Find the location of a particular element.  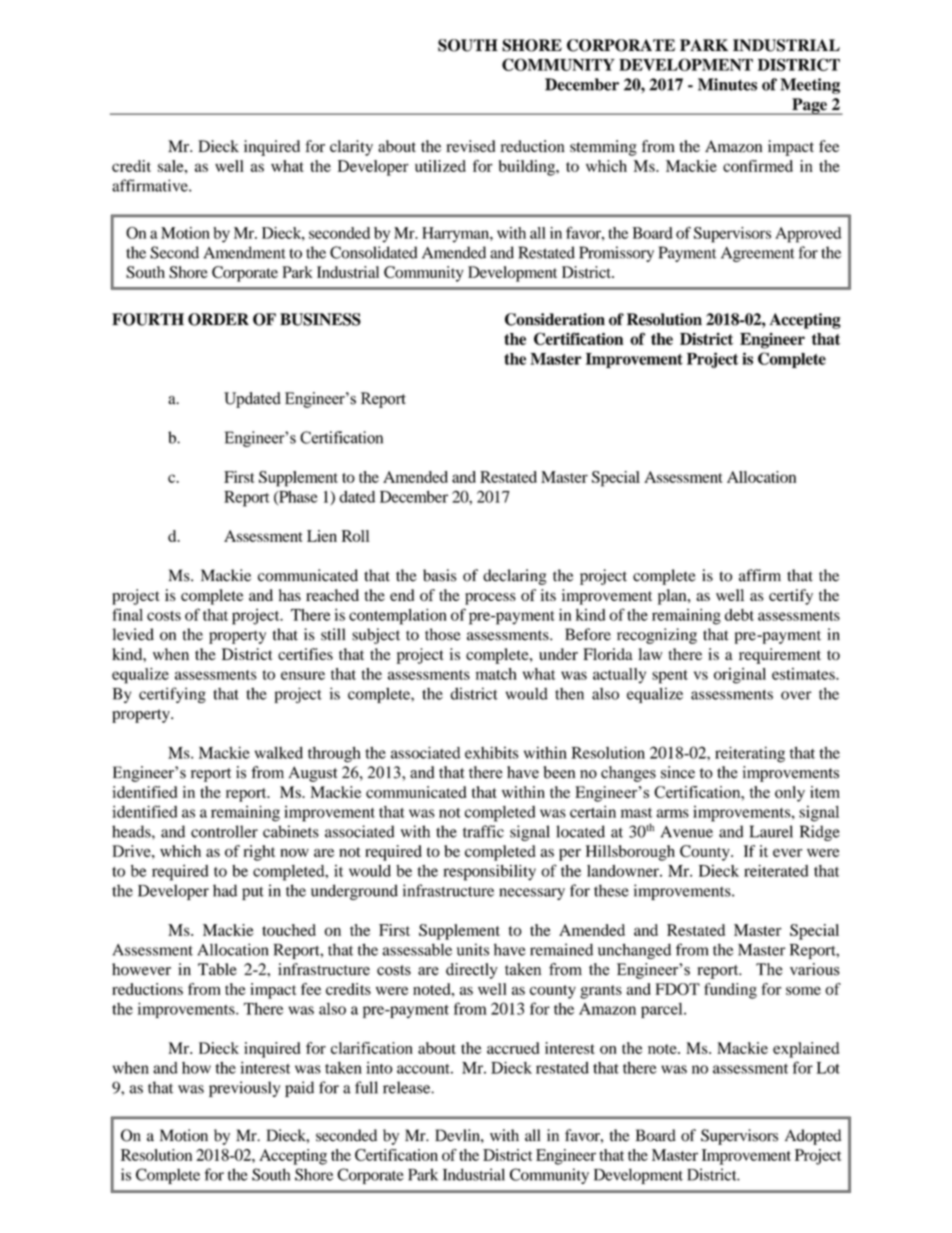

Consideration is located at coordinates (555, 319).
